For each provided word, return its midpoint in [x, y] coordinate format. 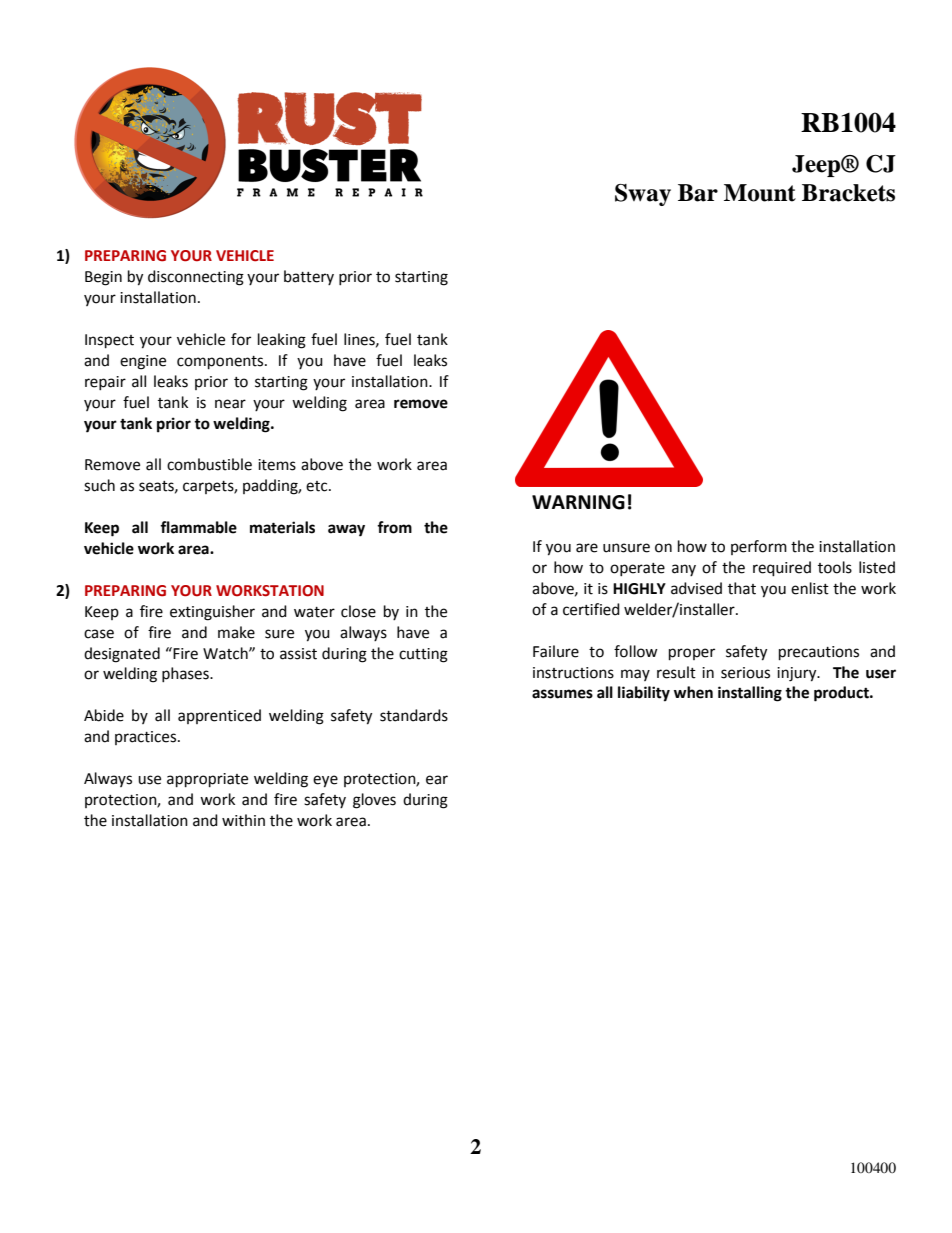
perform [759, 547]
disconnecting [196, 278]
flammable [198, 527]
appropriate [207, 780]
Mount [760, 193]
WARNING [578, 502]
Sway [643, 195]
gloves [374, 801]
